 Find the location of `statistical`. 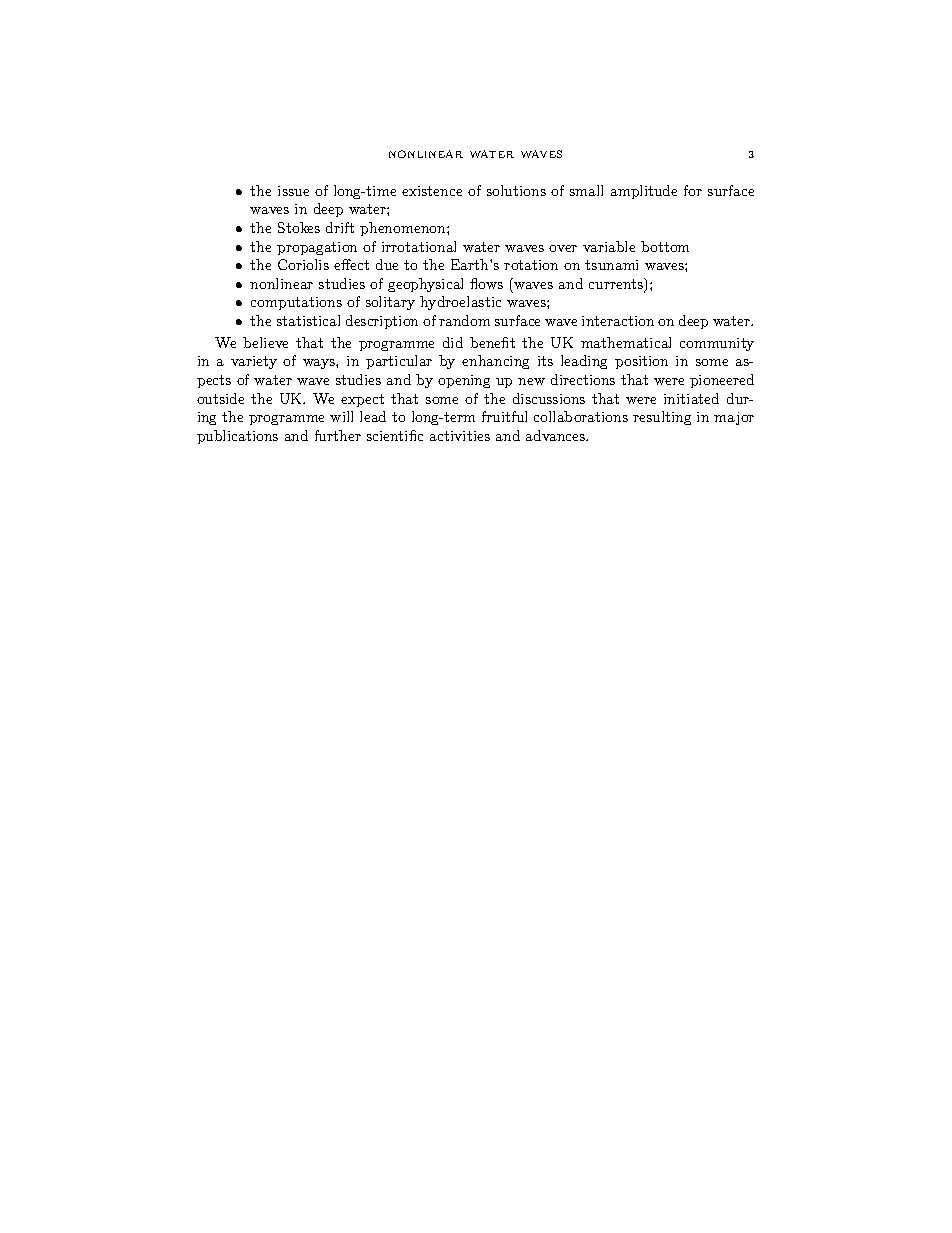

statistical is located at coordinates (308, 320).
